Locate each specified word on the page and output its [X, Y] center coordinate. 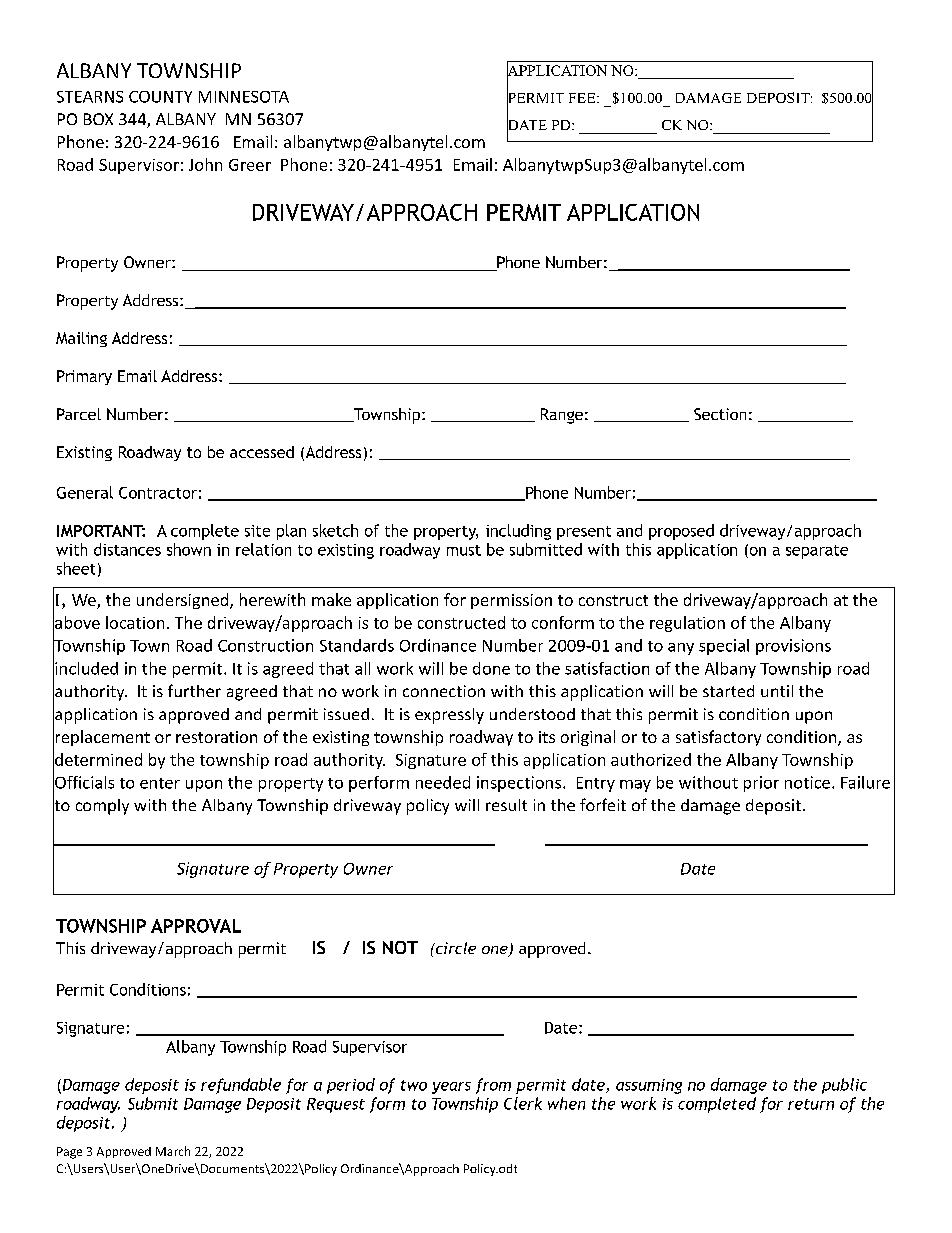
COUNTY [160, 97]
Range [562, 416]
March [173, 1151]
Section [720, 414]
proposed [681, 532]
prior [761, 784]
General [85, 492]
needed [443, 782]
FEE [583, 98]
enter [160, 783]
